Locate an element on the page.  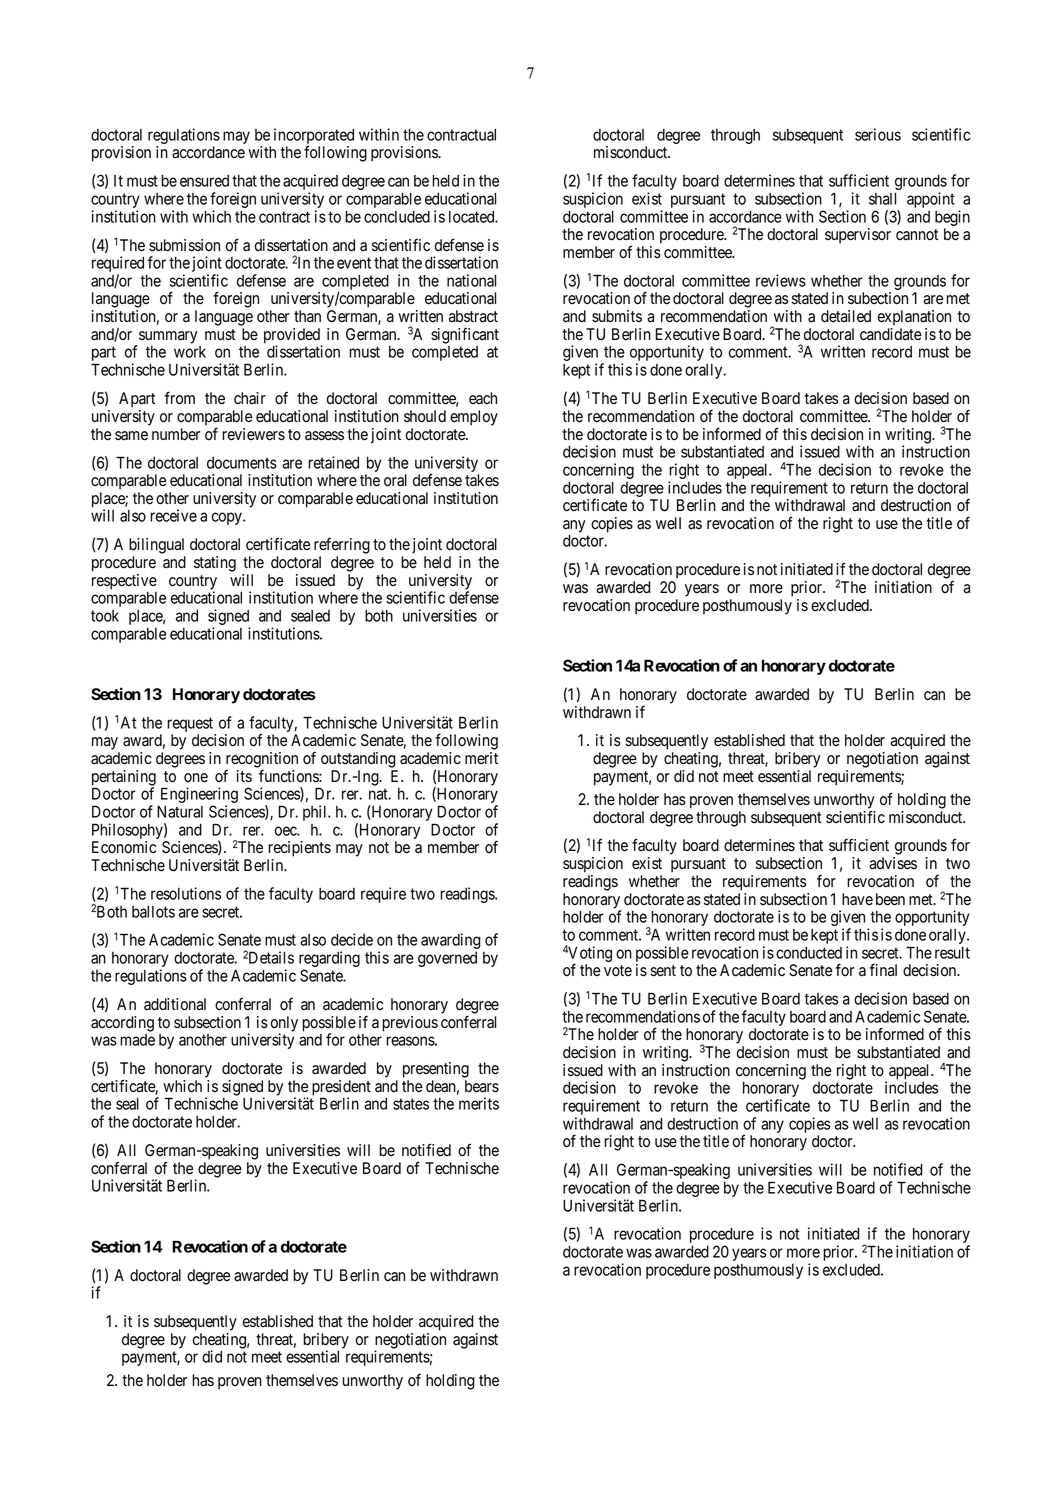
ensured is located at coordinates (204, 181).
